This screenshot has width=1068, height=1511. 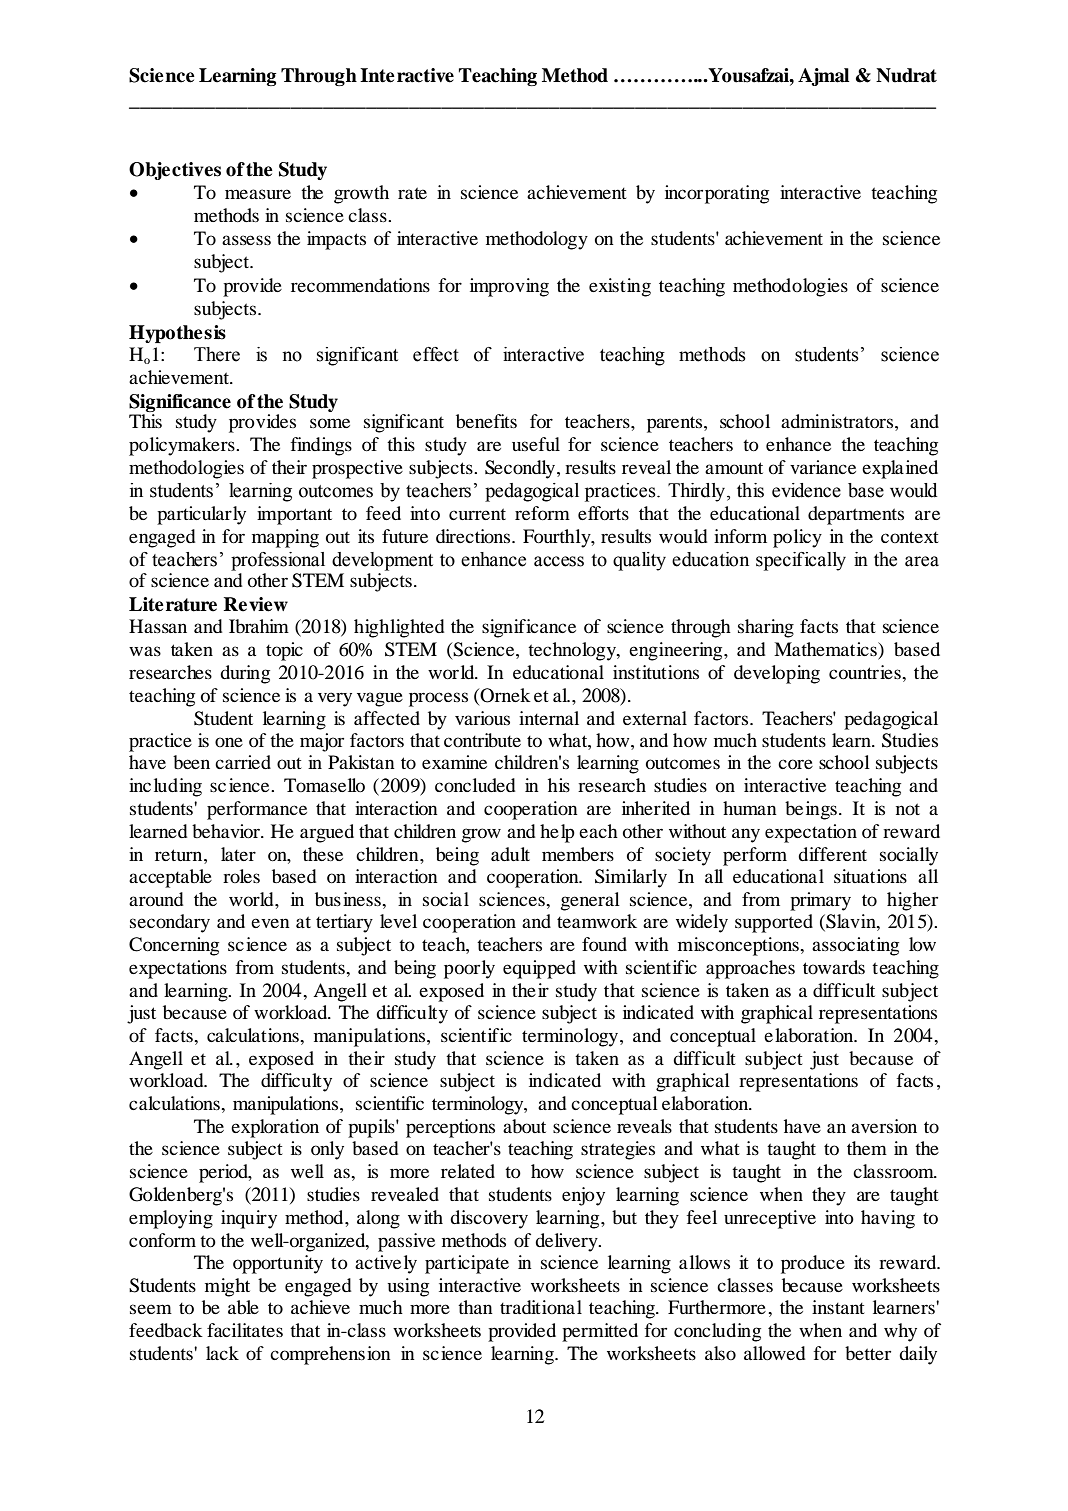 What do you see at coordinates (275, 1128) in the screenshot?
I see `exploration` at bounding box center [275, 1128].
